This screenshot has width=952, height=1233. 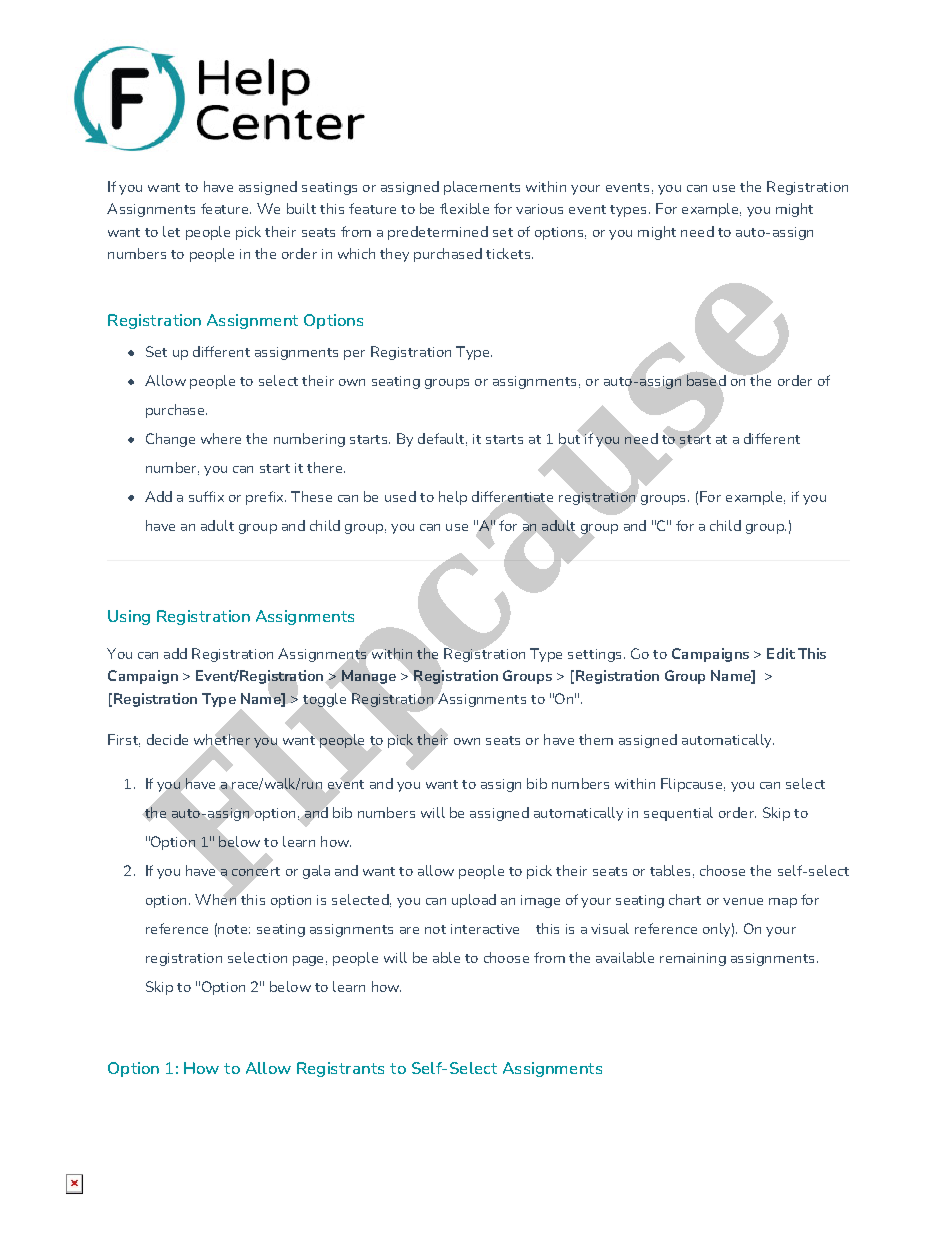 What do you see at coordinates (781, 653) in the screenshot?
I see `Edit` at bounding box center [781, 653].
